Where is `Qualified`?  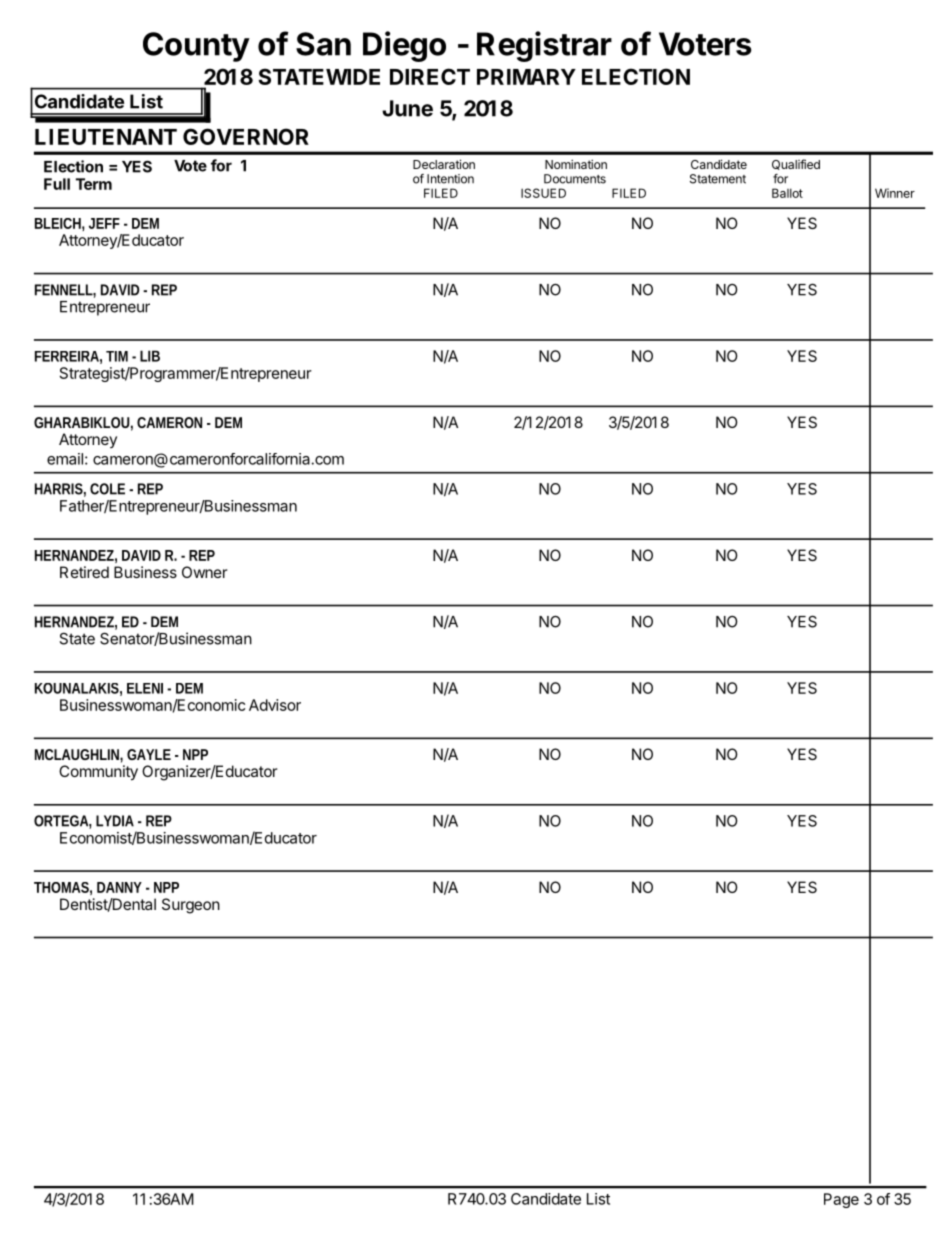
Qualified is located at coordinates (796, 164).
